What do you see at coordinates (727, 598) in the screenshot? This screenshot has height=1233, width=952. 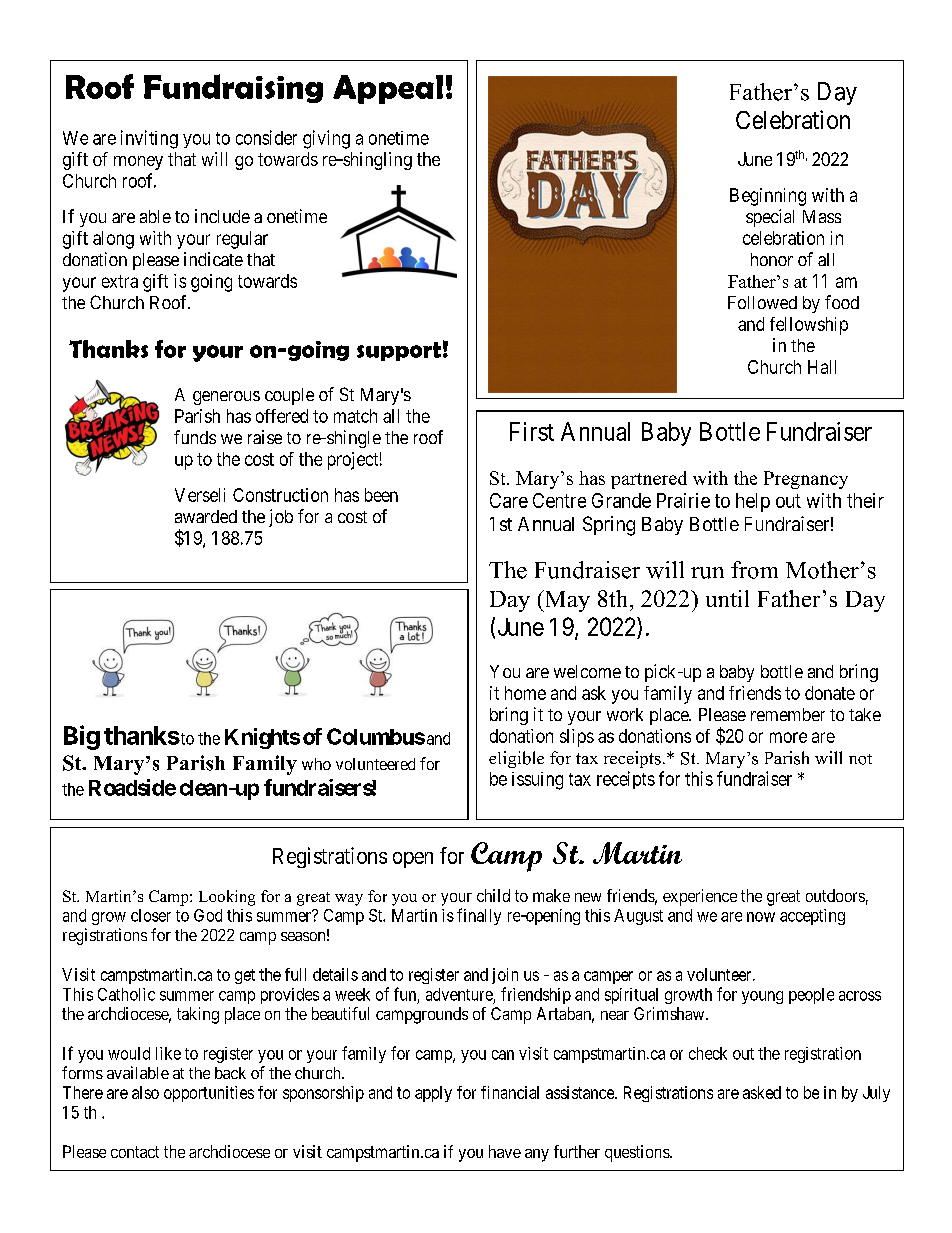 I see `until` at bounding box center [727, 598].
